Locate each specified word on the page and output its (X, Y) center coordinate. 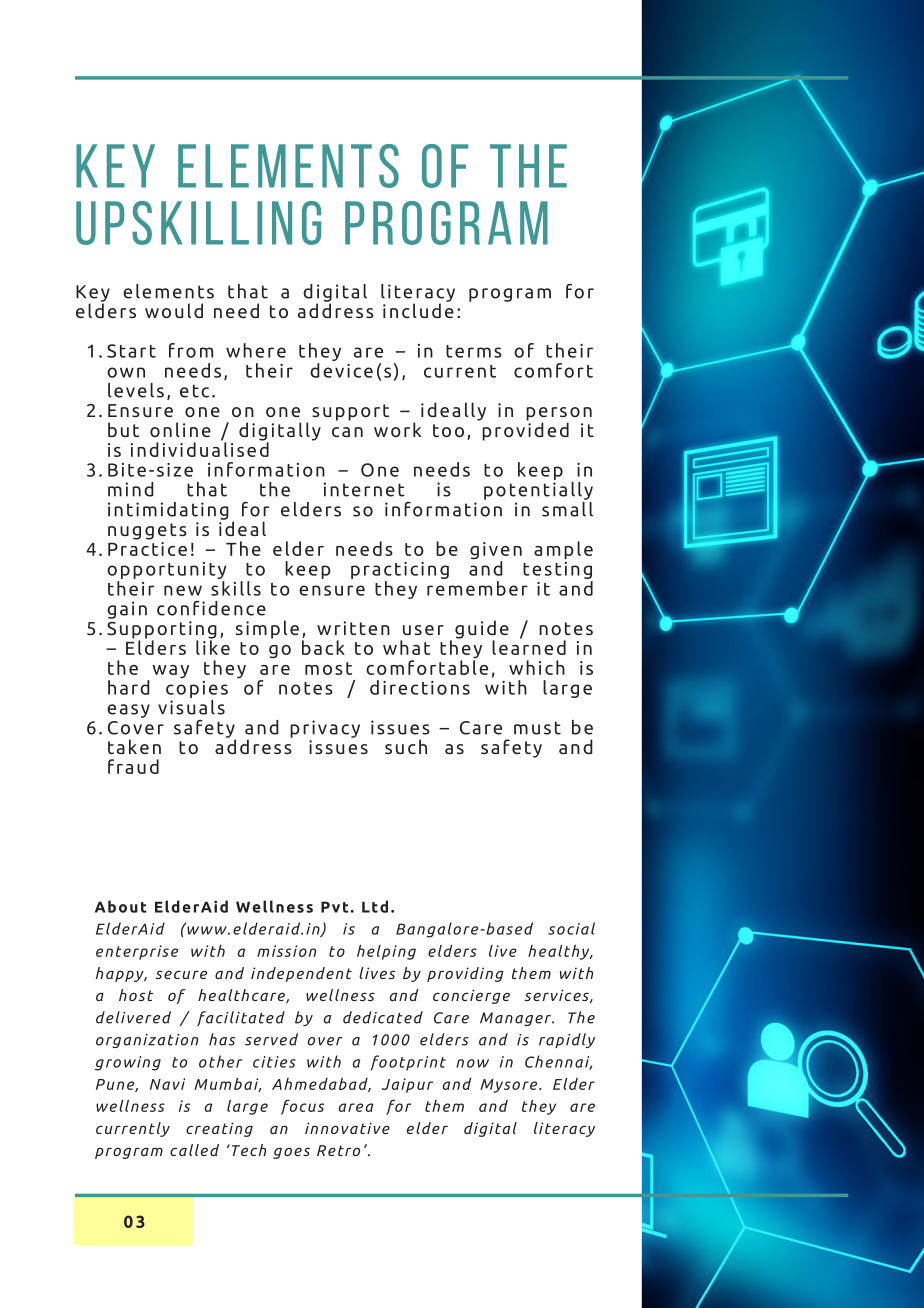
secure (181, 974)
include (418, 309)
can (347, 432)
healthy (560, 952)
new (183, 590)
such (406, 746)
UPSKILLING (198, 223)
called (194, 1150)
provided (525, 430)
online (180, 429)
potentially (538, 489)
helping (386, 952)
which (537, 667)
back (323, 647)
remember (477, 587)
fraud (133, 766)
